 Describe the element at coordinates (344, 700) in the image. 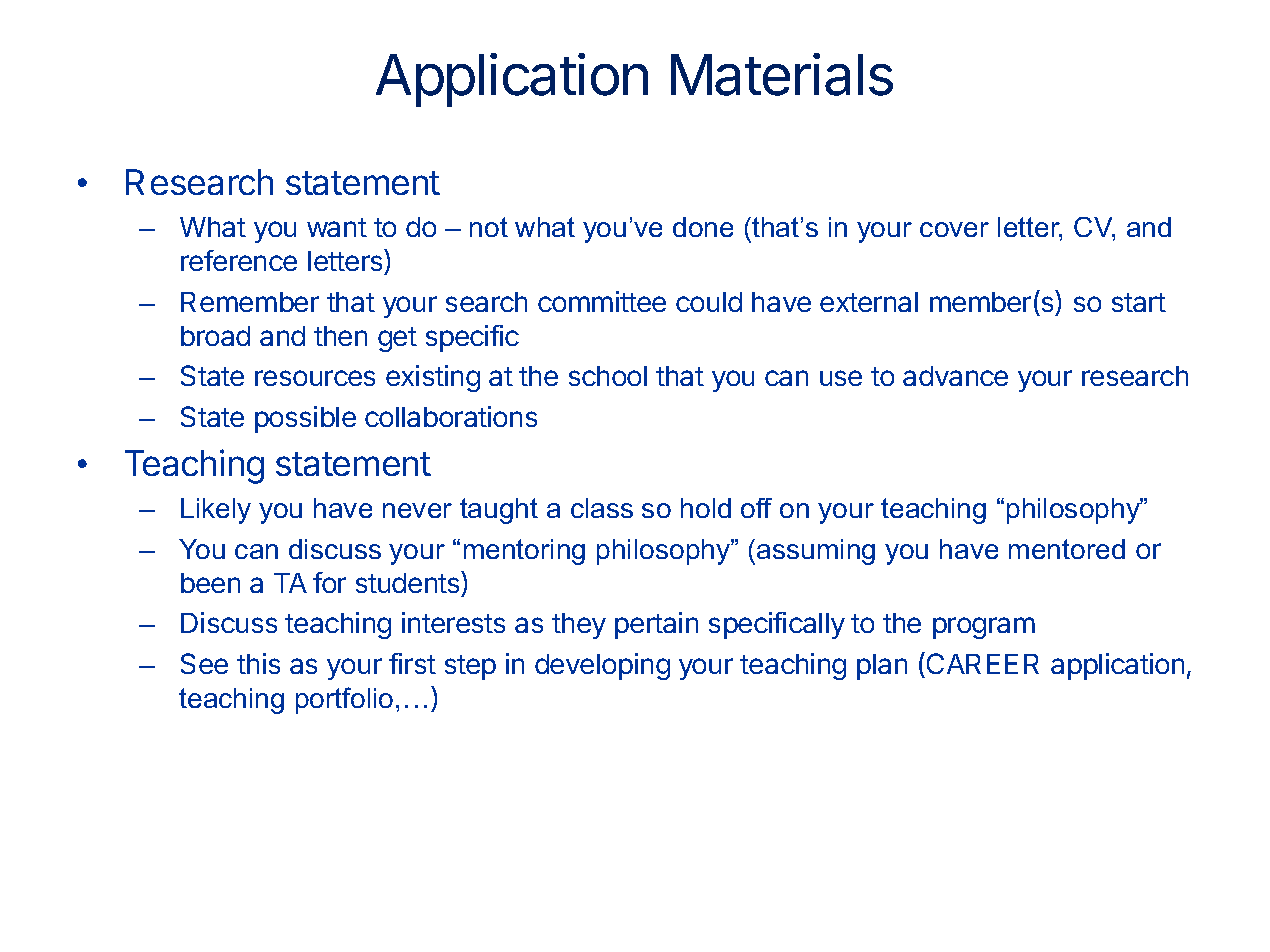

I see `portfolio` at that location.
